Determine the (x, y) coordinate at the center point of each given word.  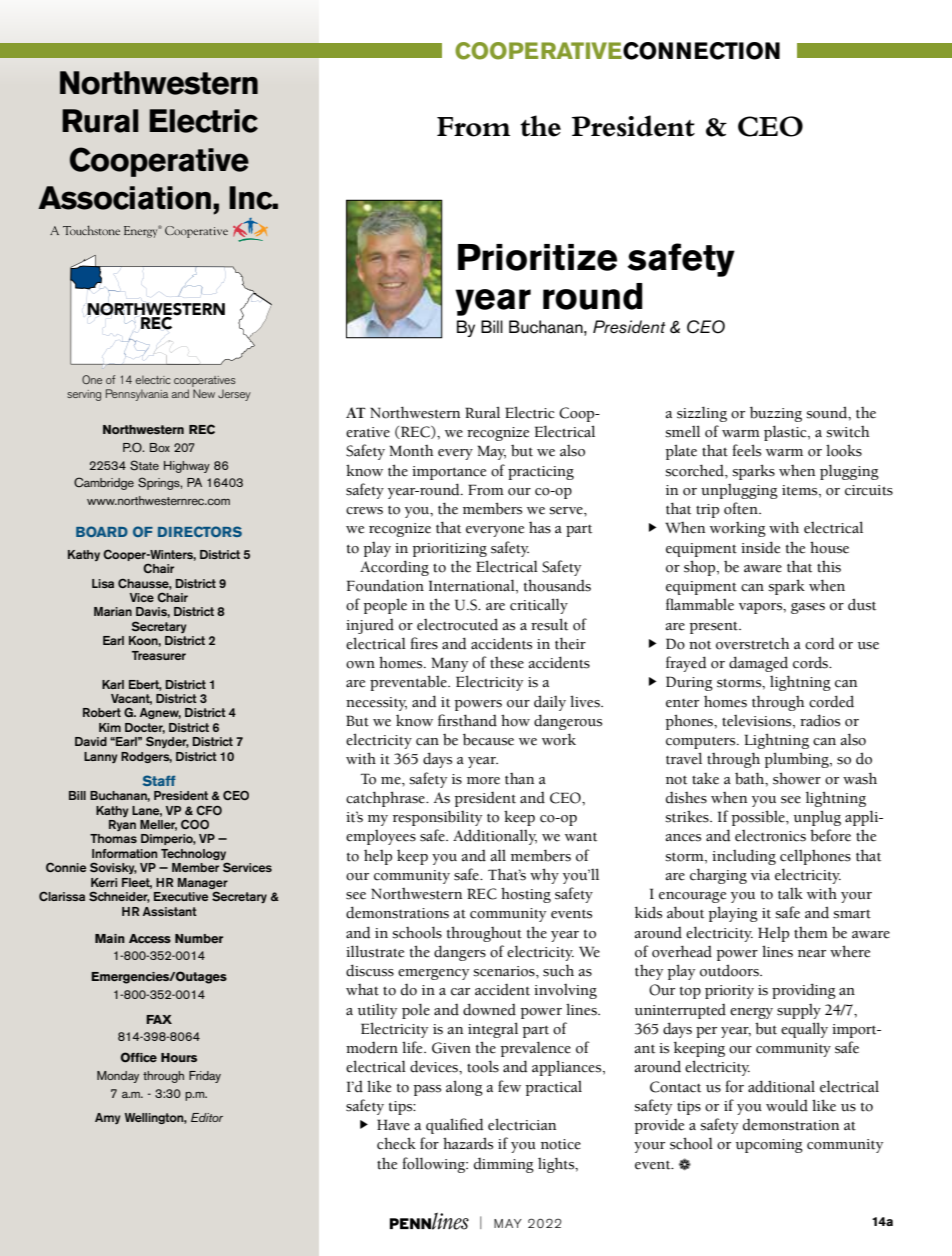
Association (124, 198)
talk (790, 893)
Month (411, 451)
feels (747, 450)
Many (449, 664)
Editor (207, 1117)
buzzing (776, 414)
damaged (758, 664)
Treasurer (159, 655)
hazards (468, 1143)
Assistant (170, 911)
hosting (526, 895)
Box (160, 447)
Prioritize (537, 257)
